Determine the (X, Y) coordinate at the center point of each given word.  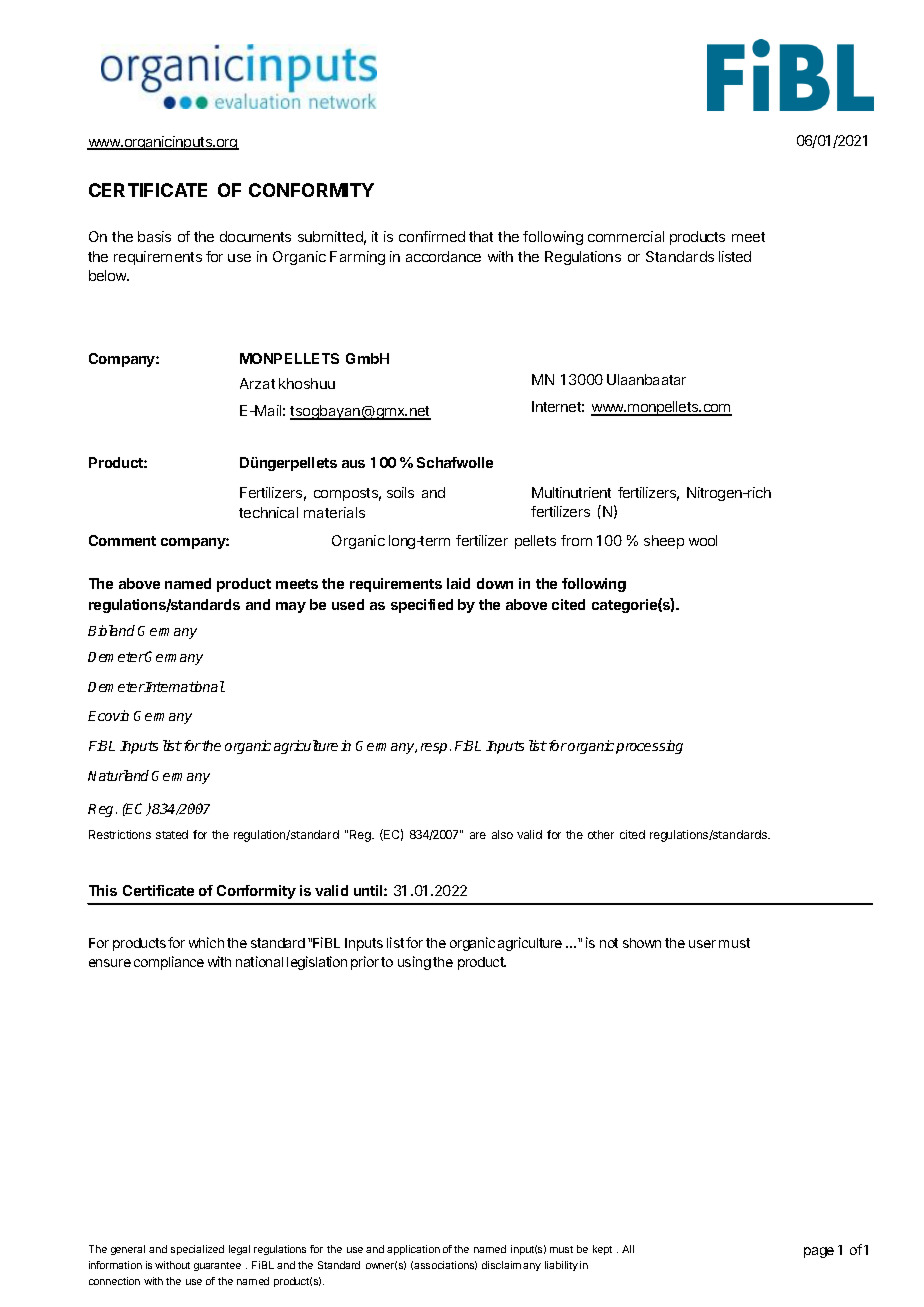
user (702, 944)
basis (154, 236)
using (414, 963)
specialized (197, 1250)
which (206, 942)
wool (703, 540)
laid (458, 583)
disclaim (501, 1265)
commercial (626, 236)
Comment (122, 540)
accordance (443, 256)
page (819, 1252)
